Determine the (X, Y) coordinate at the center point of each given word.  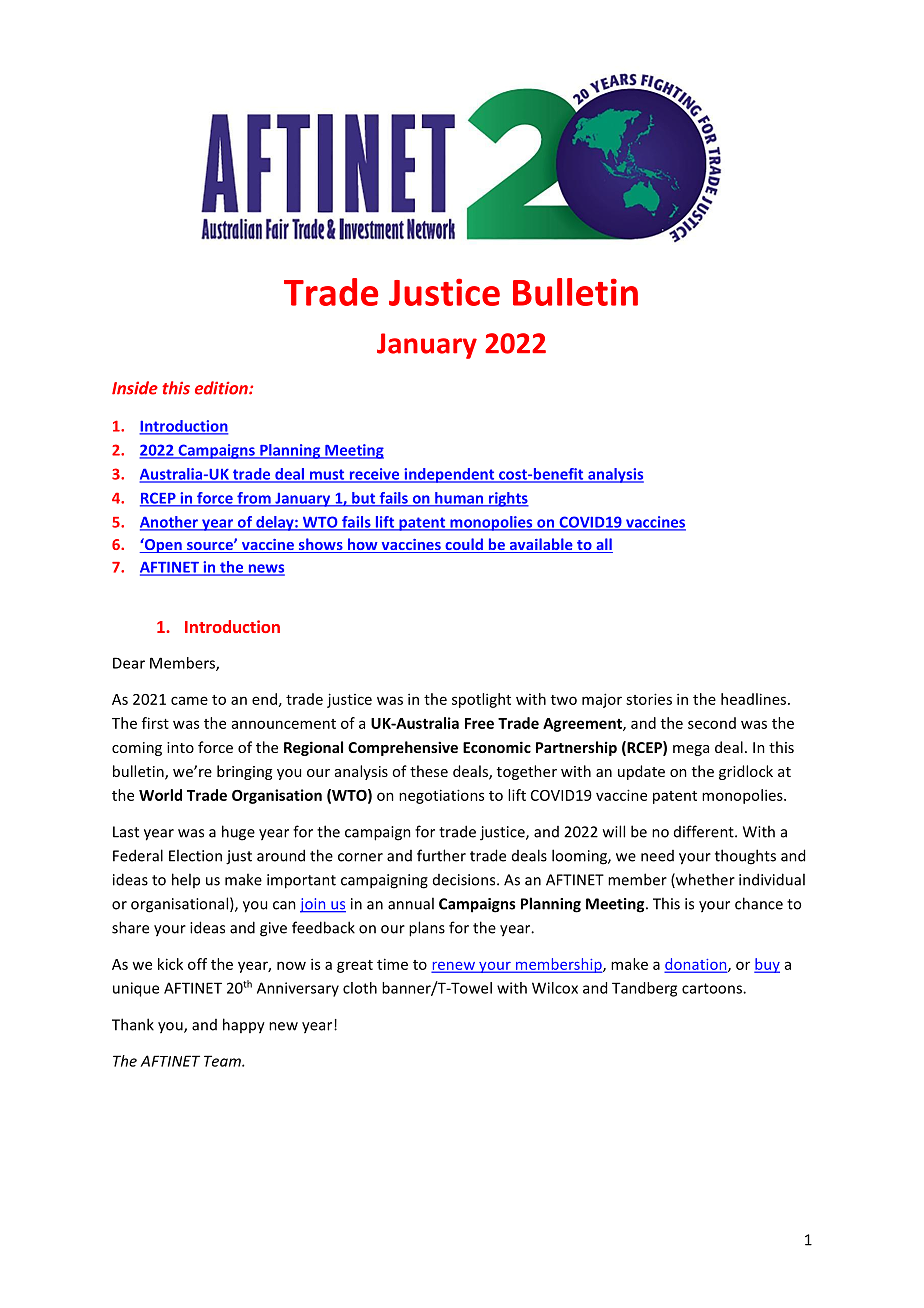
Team (223, 1061)
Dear (129, 663)
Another (170, 523)
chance (759, 903)
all (603, 545)
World (160, 795)
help (186, 880)
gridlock (746, 772)
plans (427, 929)
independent (449, 475)
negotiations (441, 796)
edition (222, 388)
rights (508, 499)
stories (649, 699)
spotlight (481, 700)
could (464, 545)
